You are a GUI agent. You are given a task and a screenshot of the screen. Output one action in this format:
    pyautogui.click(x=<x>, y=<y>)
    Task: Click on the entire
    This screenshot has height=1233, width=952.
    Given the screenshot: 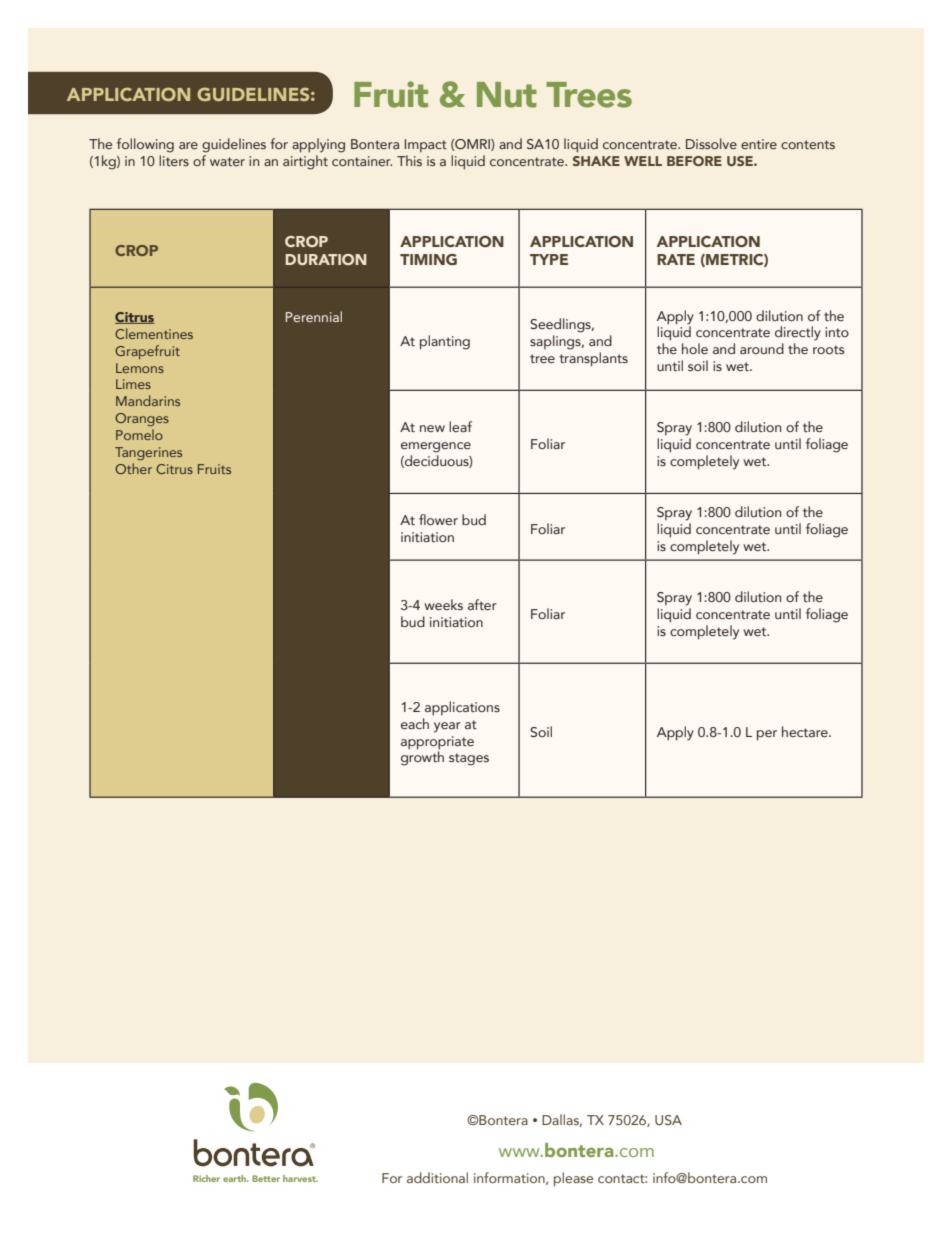 What is the action you would take?
    pyautogui.click(x=759, y=144)
